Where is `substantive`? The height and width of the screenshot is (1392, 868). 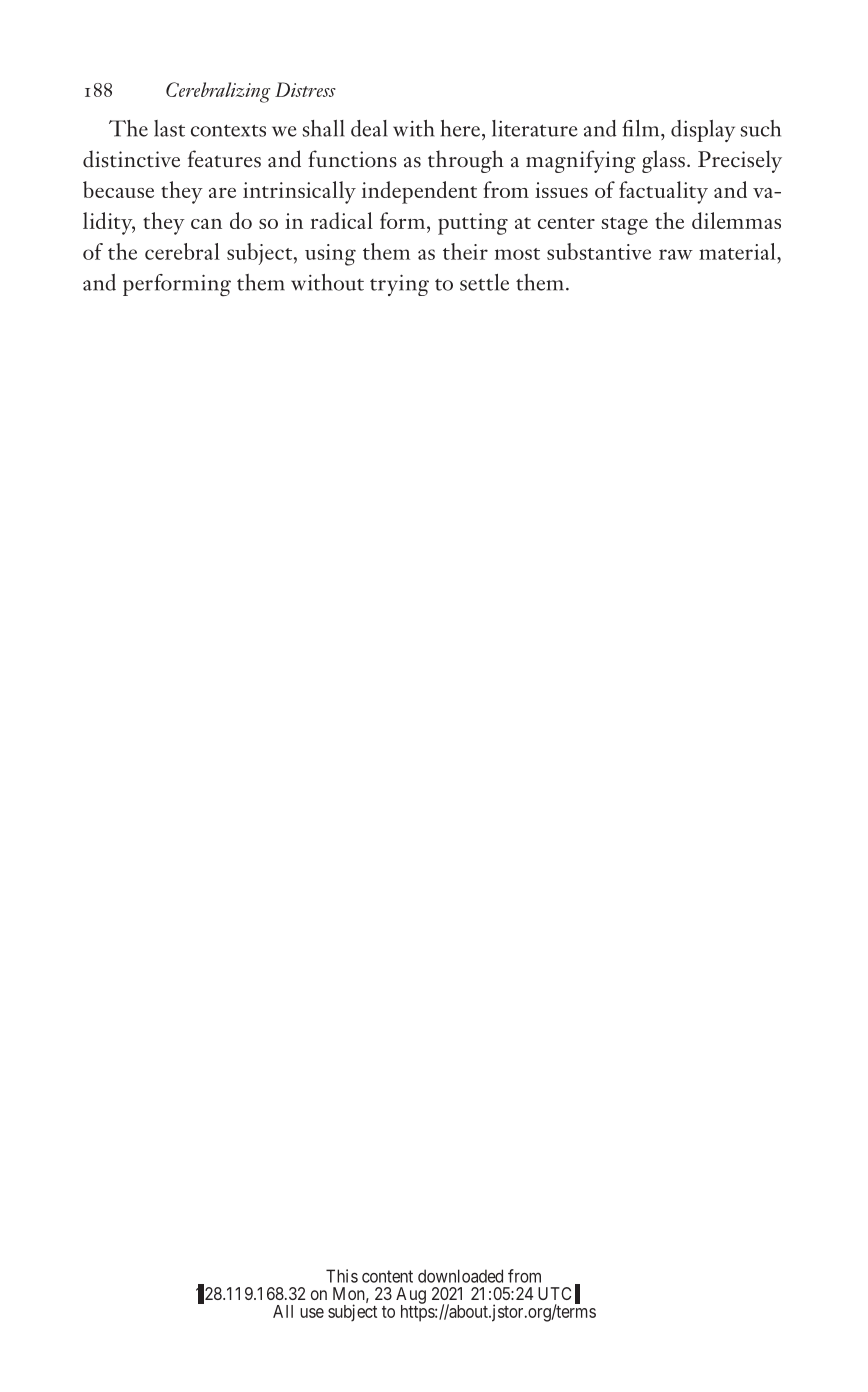
substantive is located at coordinates (599, 251).
